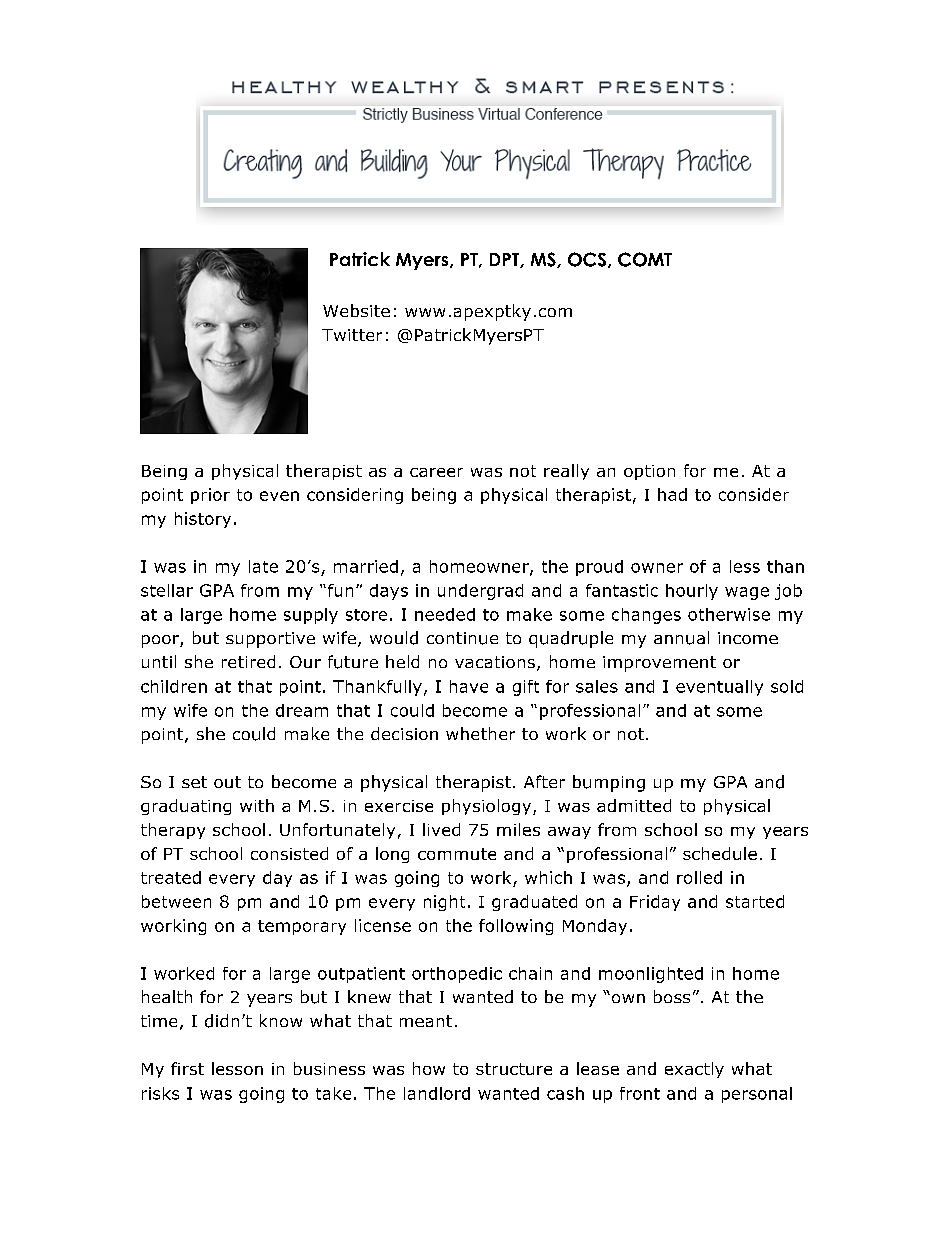 The width and height of the document is (952, 1233). What do you see at coordinates (187, 1068) in the document?
I see `first` at bounding box center [187, 1068].
